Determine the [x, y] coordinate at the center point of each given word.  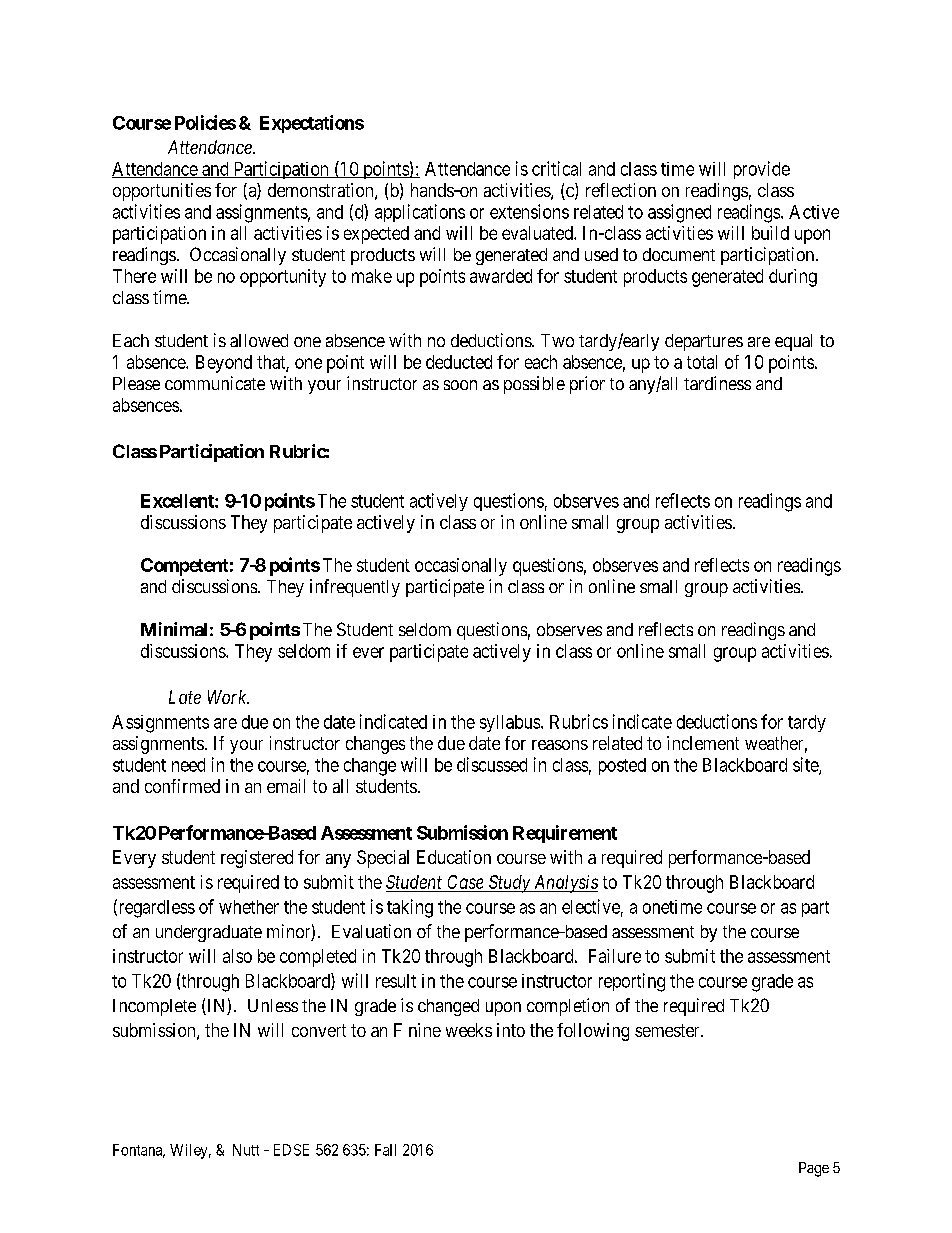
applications [420, 213]
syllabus [511, 723]
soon [460, 385]
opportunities [162, 192]
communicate [215, 383]
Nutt [246, 1150]
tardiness [717, 383]
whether [249, 907]
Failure [615, 956]
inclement [703, 743]
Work [228, 697]
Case [465, 883]
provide [762, 170]
